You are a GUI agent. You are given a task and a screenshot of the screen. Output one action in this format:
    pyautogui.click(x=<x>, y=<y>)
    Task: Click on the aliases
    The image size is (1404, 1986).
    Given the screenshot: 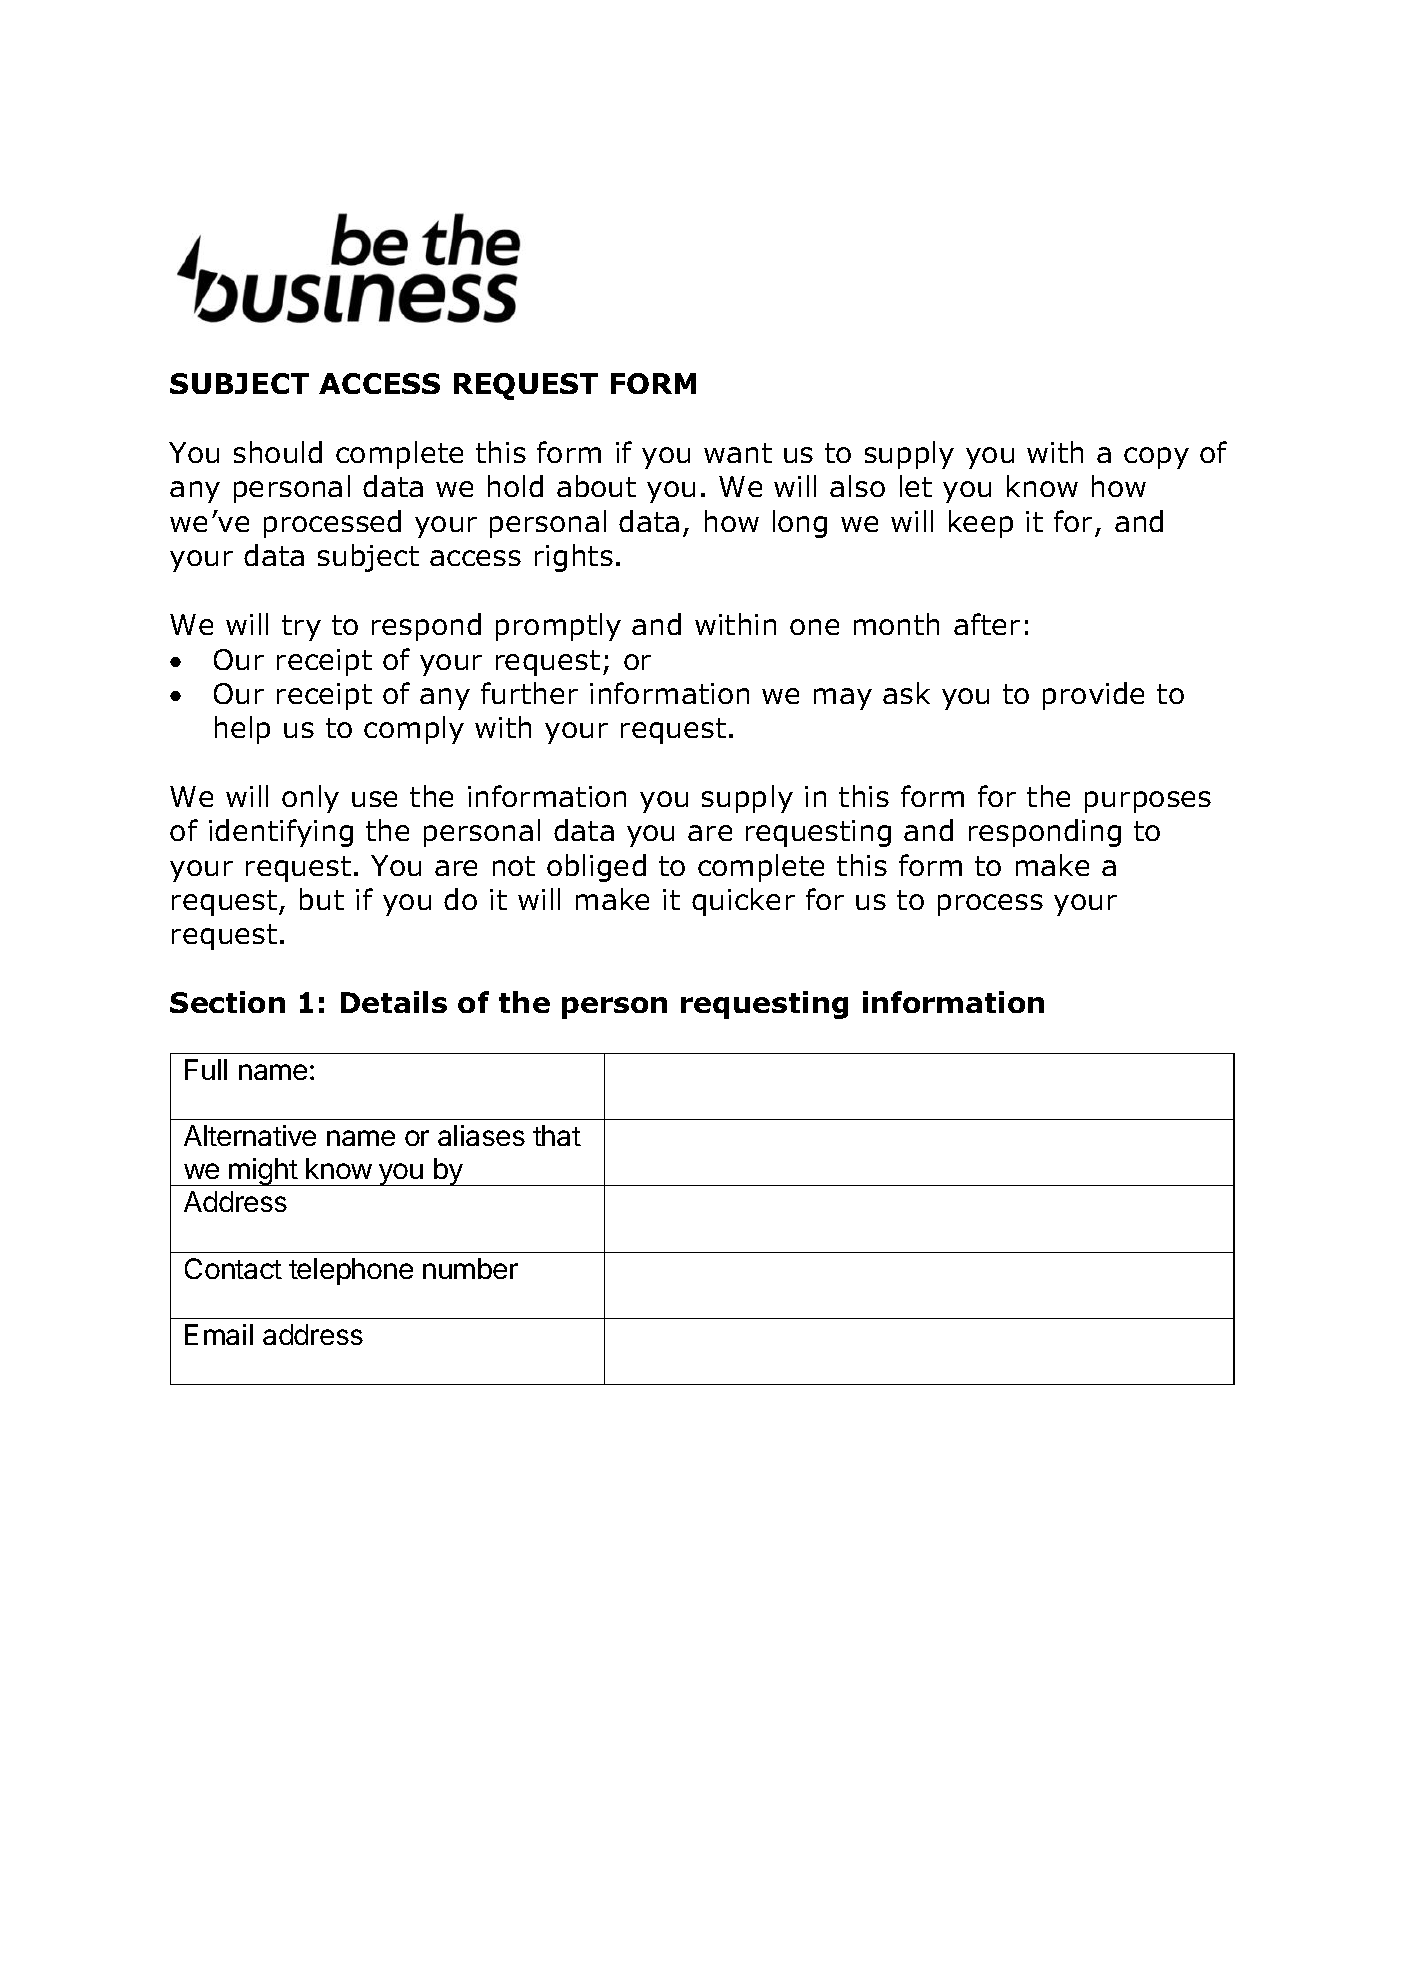 What is the action you would take?
    pyautogui.click(x=481, y=1135)
